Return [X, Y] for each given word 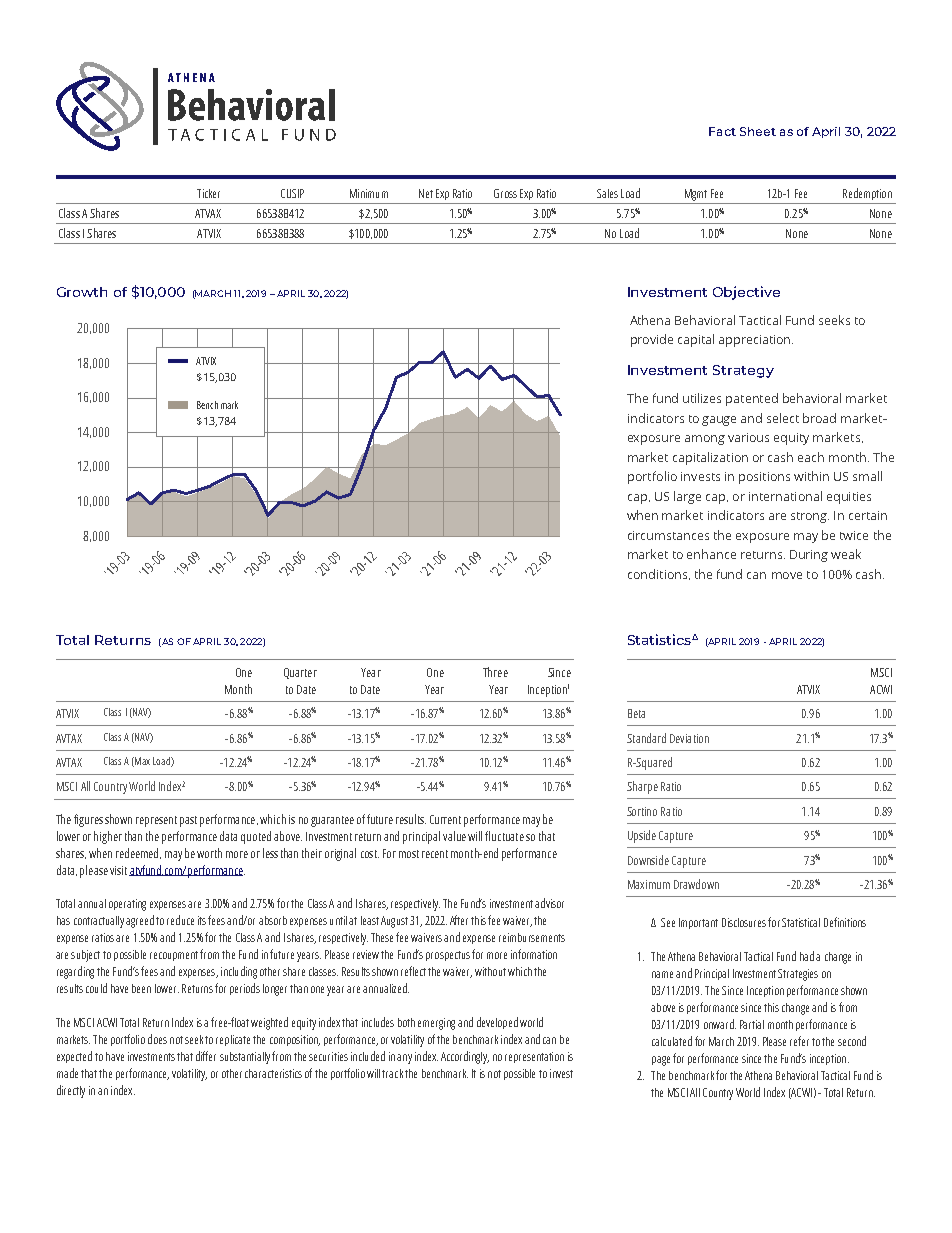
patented [752, 399]
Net [426, 193]
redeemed [138, 853]
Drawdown [696, 884]
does [157, 1039]
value [454, 836]
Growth [82, 292]
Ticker [208, 193]
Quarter [300, 673]
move [787, 575]
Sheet [758, 131]
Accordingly [465, 1057]
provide [652, 340]
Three [495, 672]
